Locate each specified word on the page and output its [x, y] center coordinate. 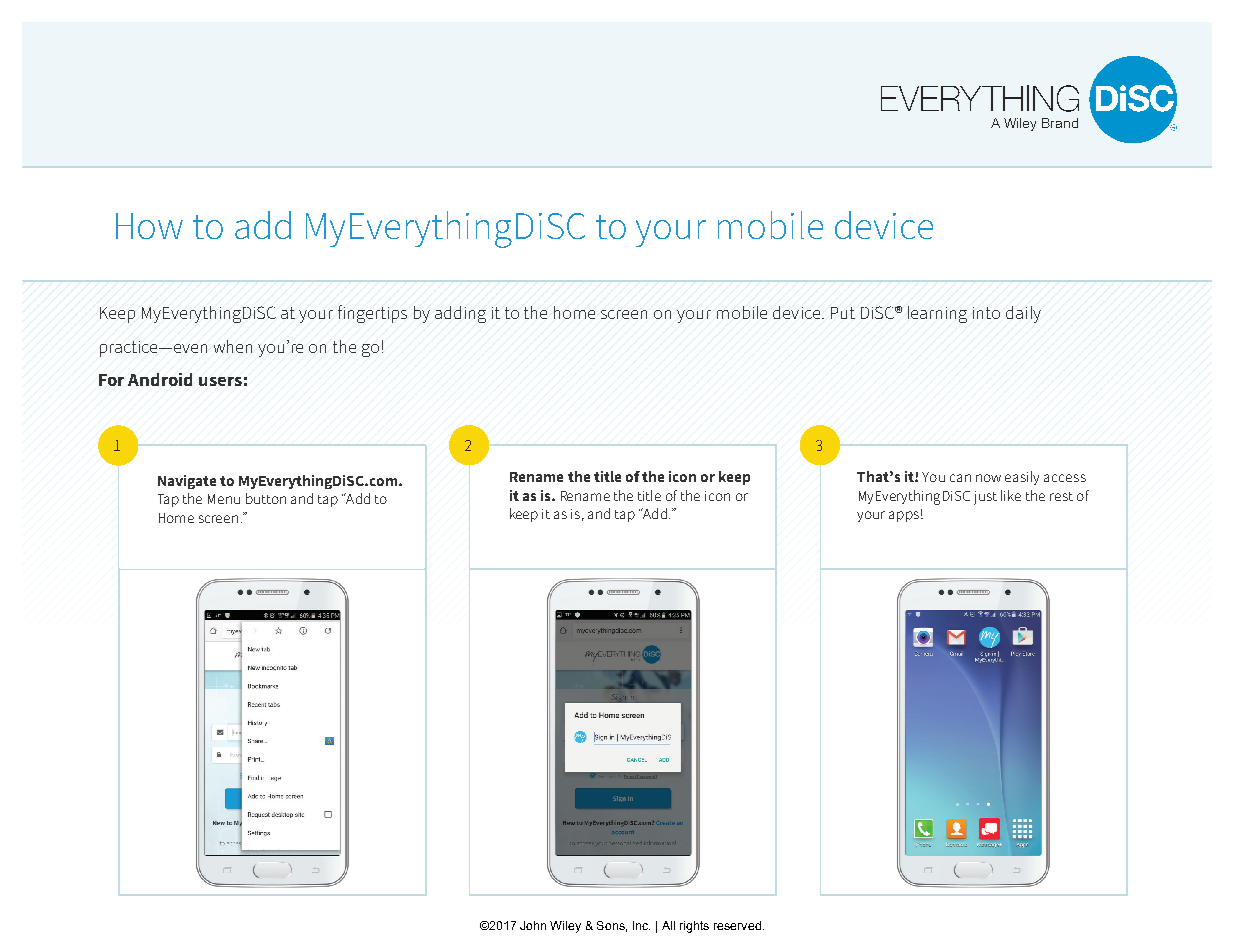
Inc [641, 925]
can [960, 478]
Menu [224, 499]
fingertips [372, 314]
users [220, 381]
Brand [1060, 123]
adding [460, 314]
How [149, 226]
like [1011, 495]
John [533, 925]
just [985, 498]
